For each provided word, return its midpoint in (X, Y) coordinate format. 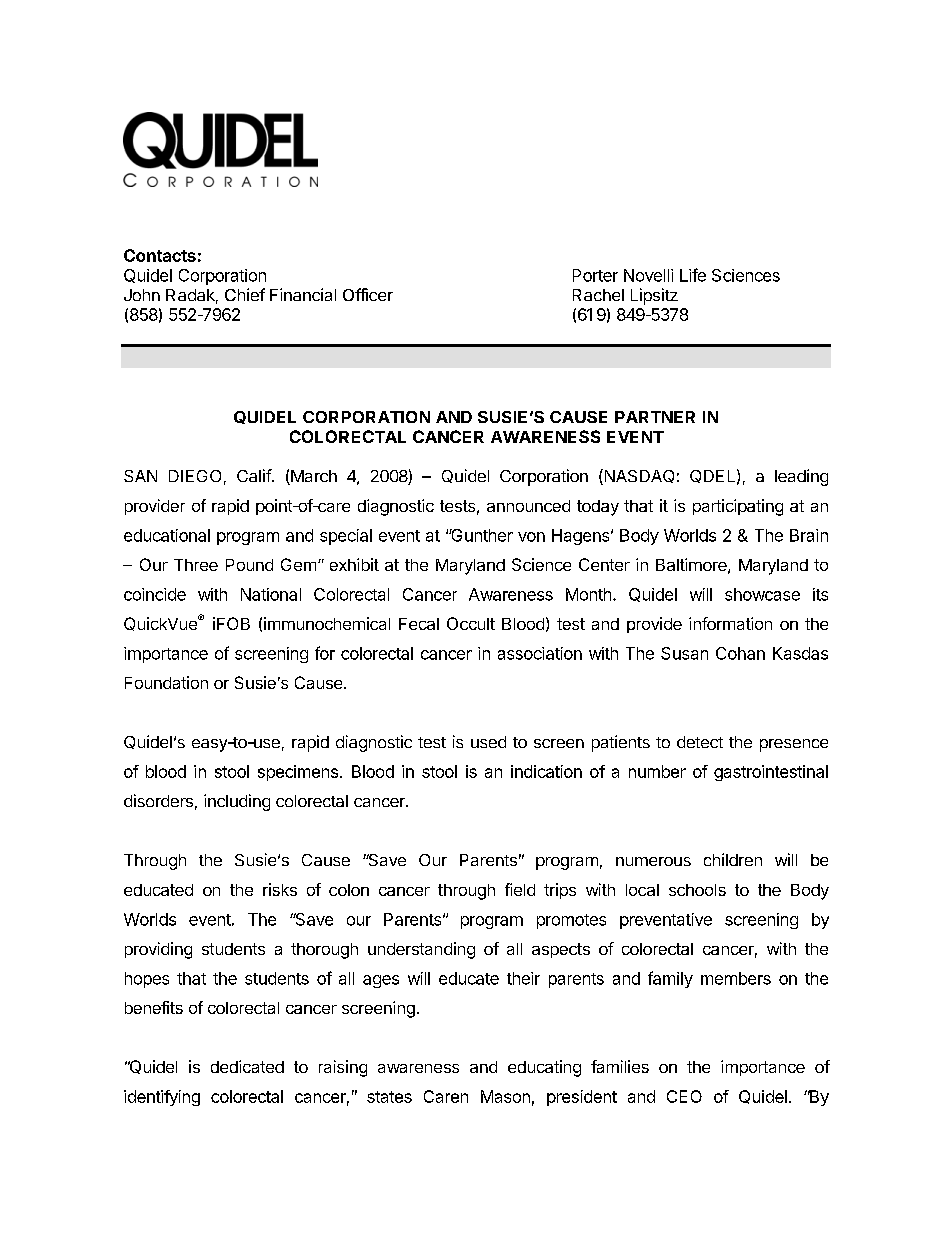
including (237, 802)
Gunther (481, 535)
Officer (368, 294)
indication (546, 771)
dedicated (247, 1066)
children (733, 859)
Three (196, 565)
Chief (245, 294)
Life (693, 275)
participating (738, 507)
